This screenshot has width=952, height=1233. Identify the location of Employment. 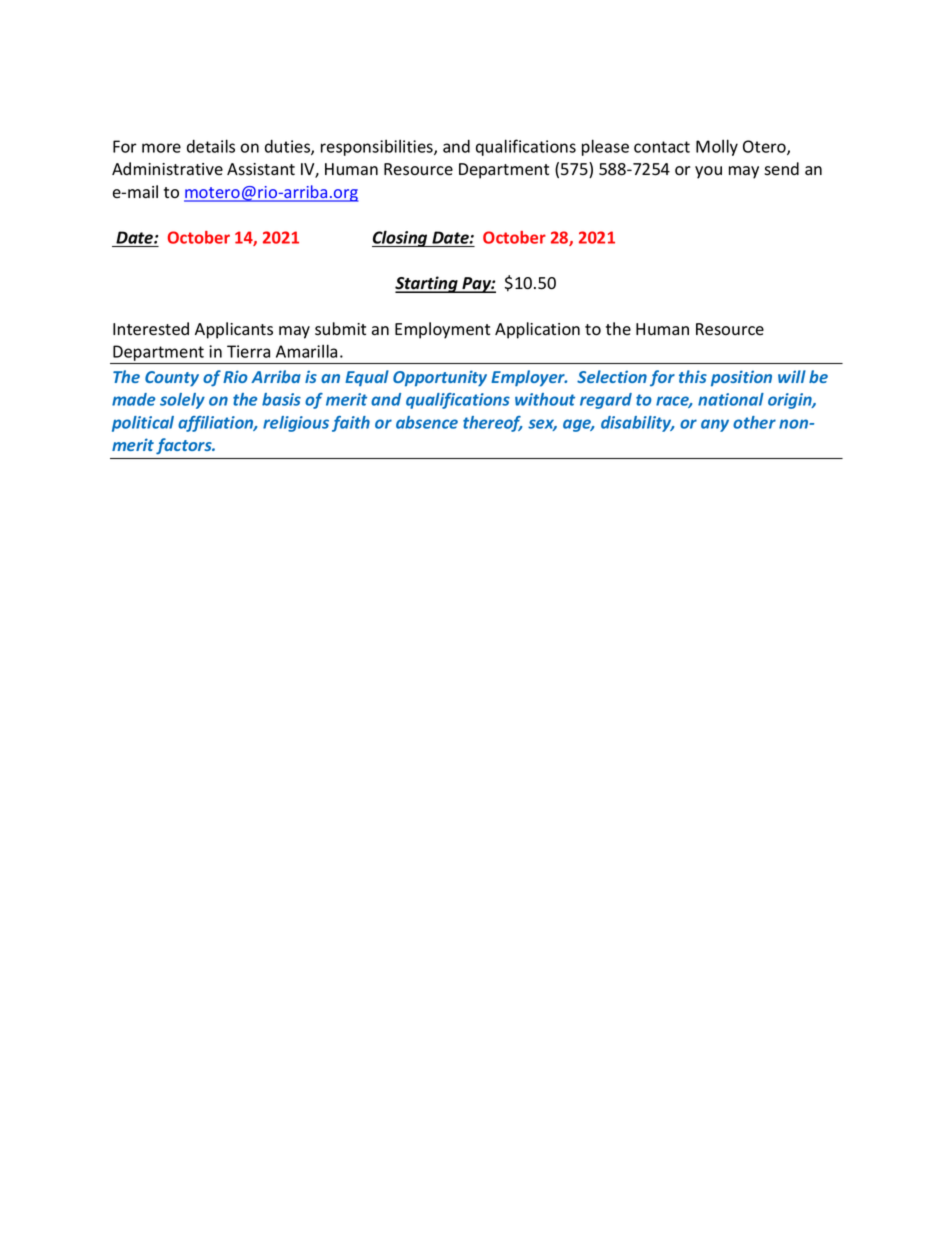
(442, 330).
